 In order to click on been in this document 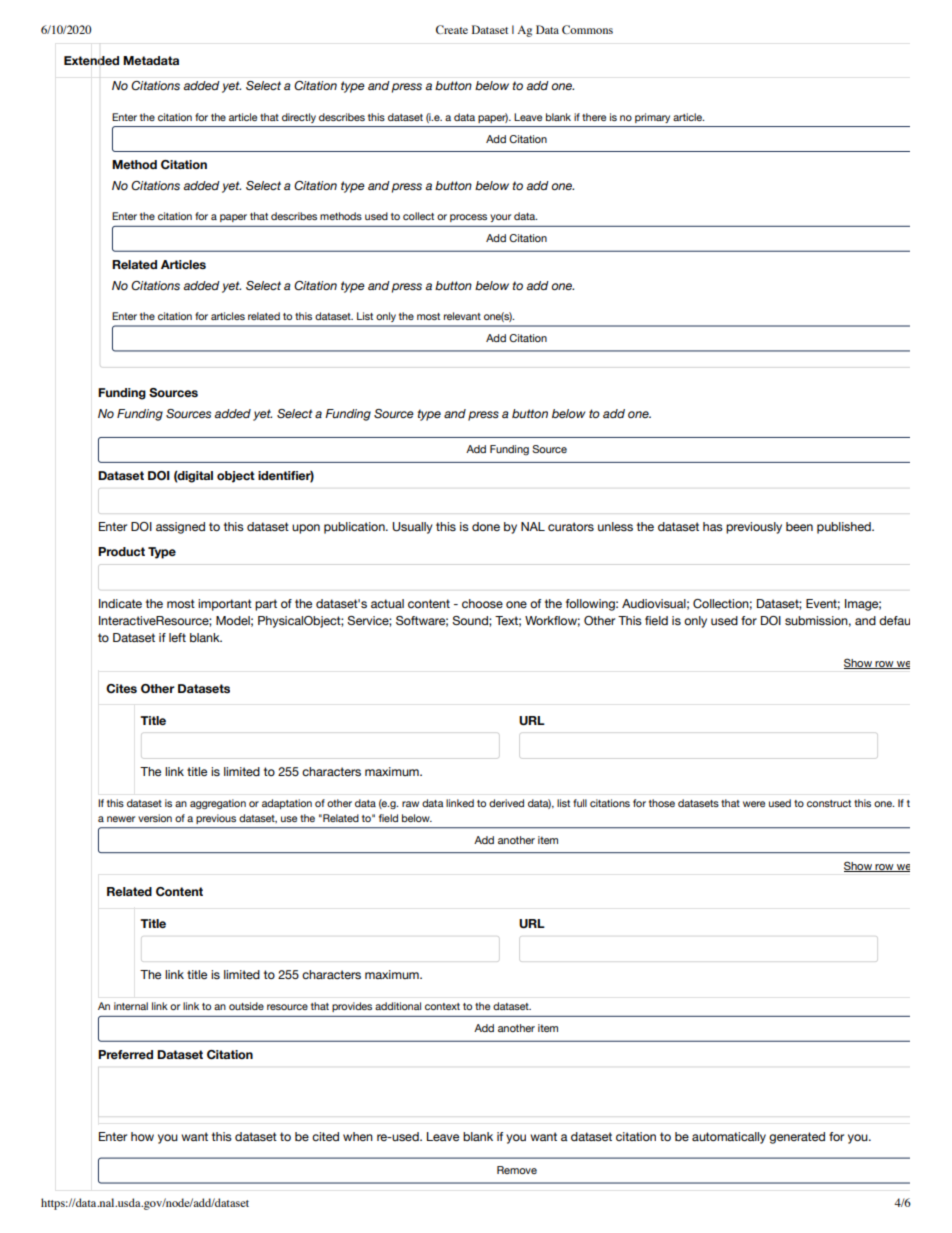, I will do `click(799, 526)`.
